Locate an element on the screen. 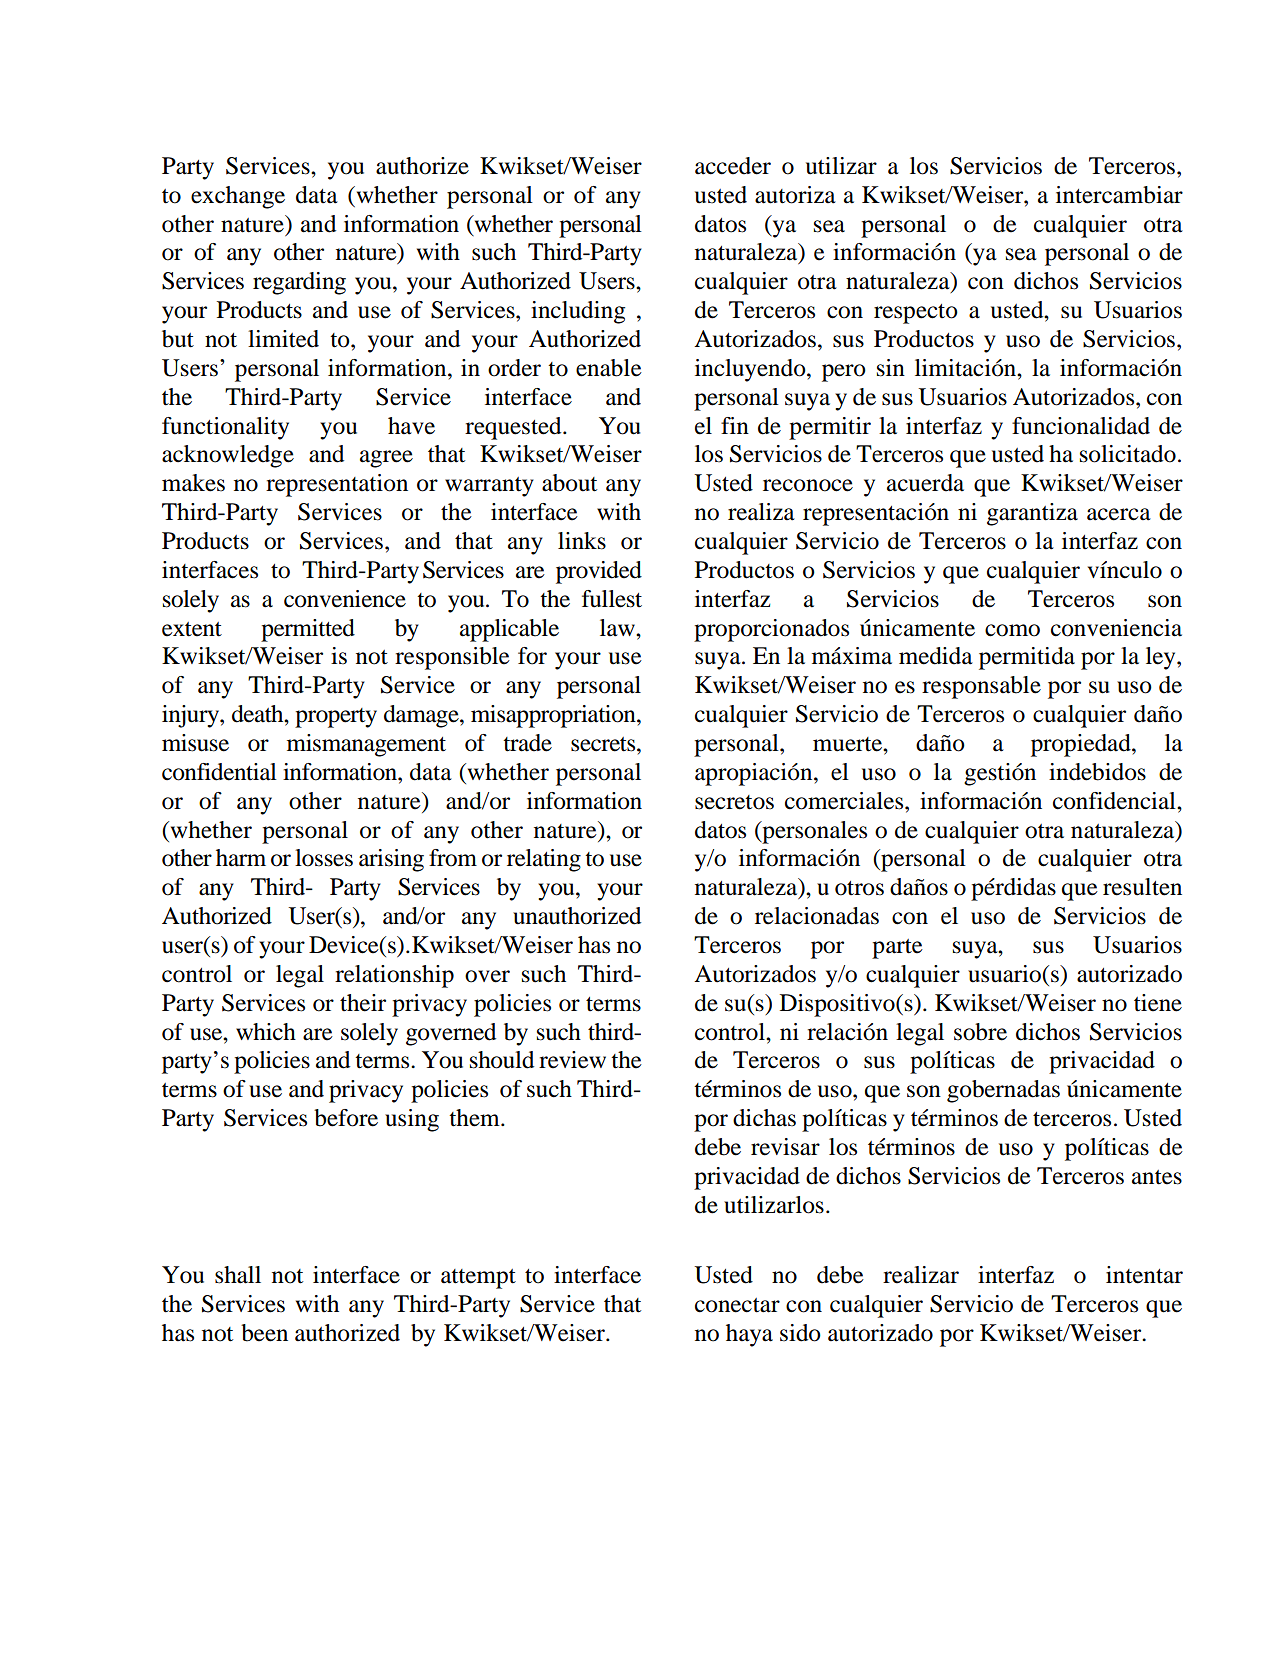  parte is located at coordinates (897, 949).
